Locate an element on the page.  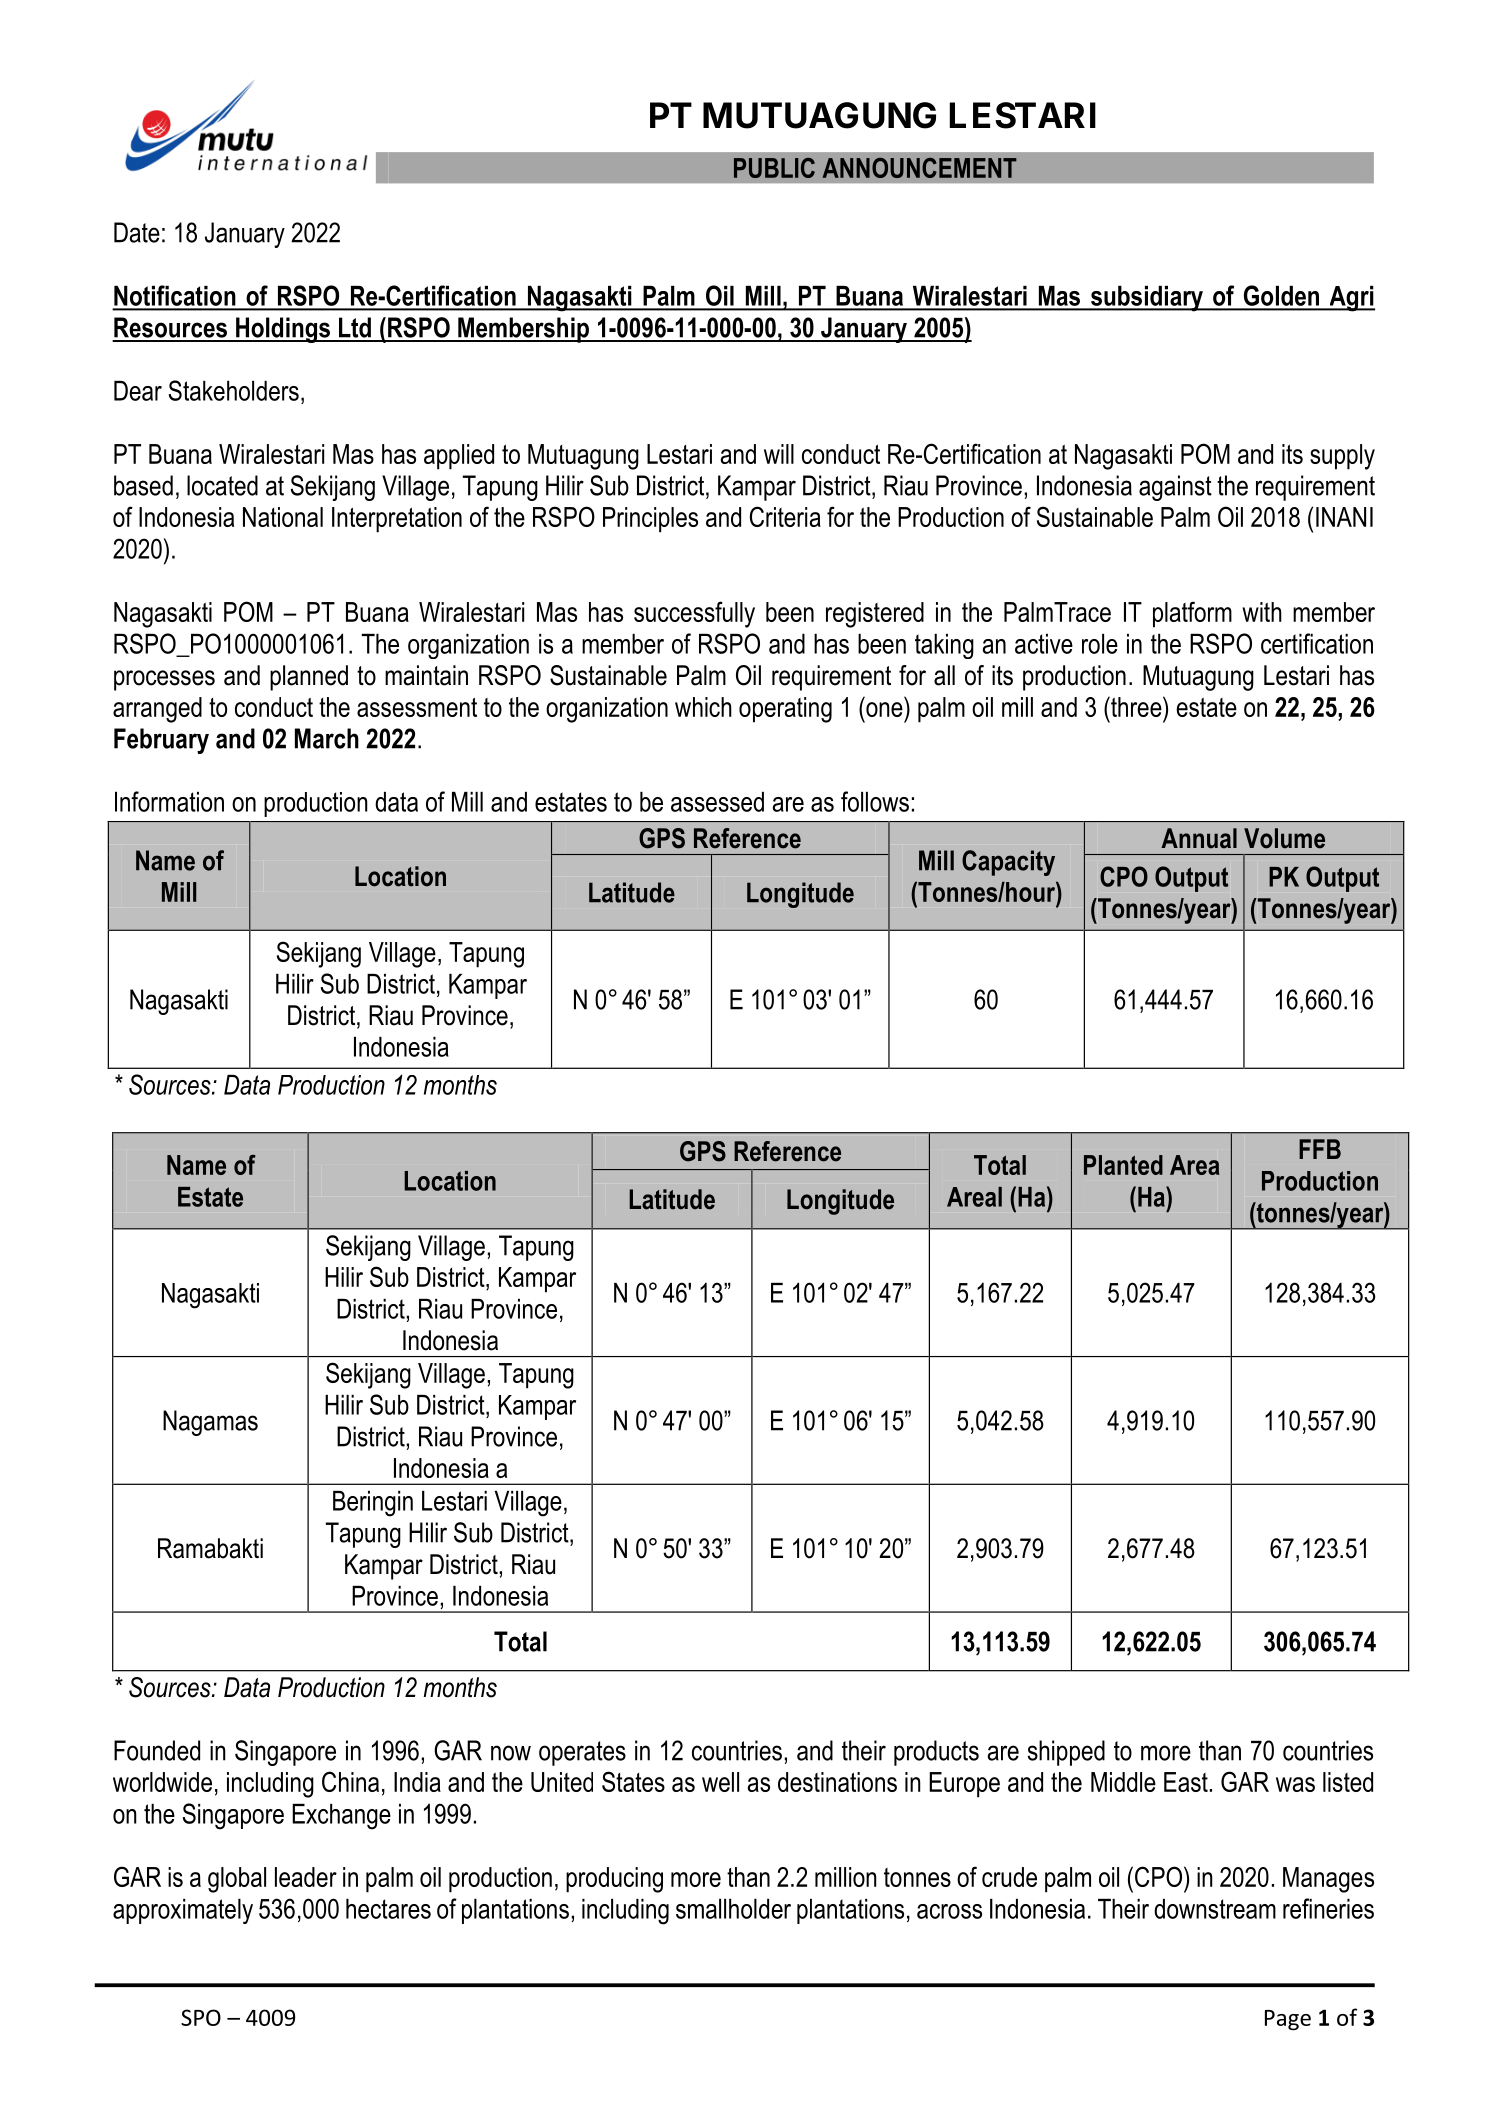
Planted is located at coordinates (1123, 1165).
